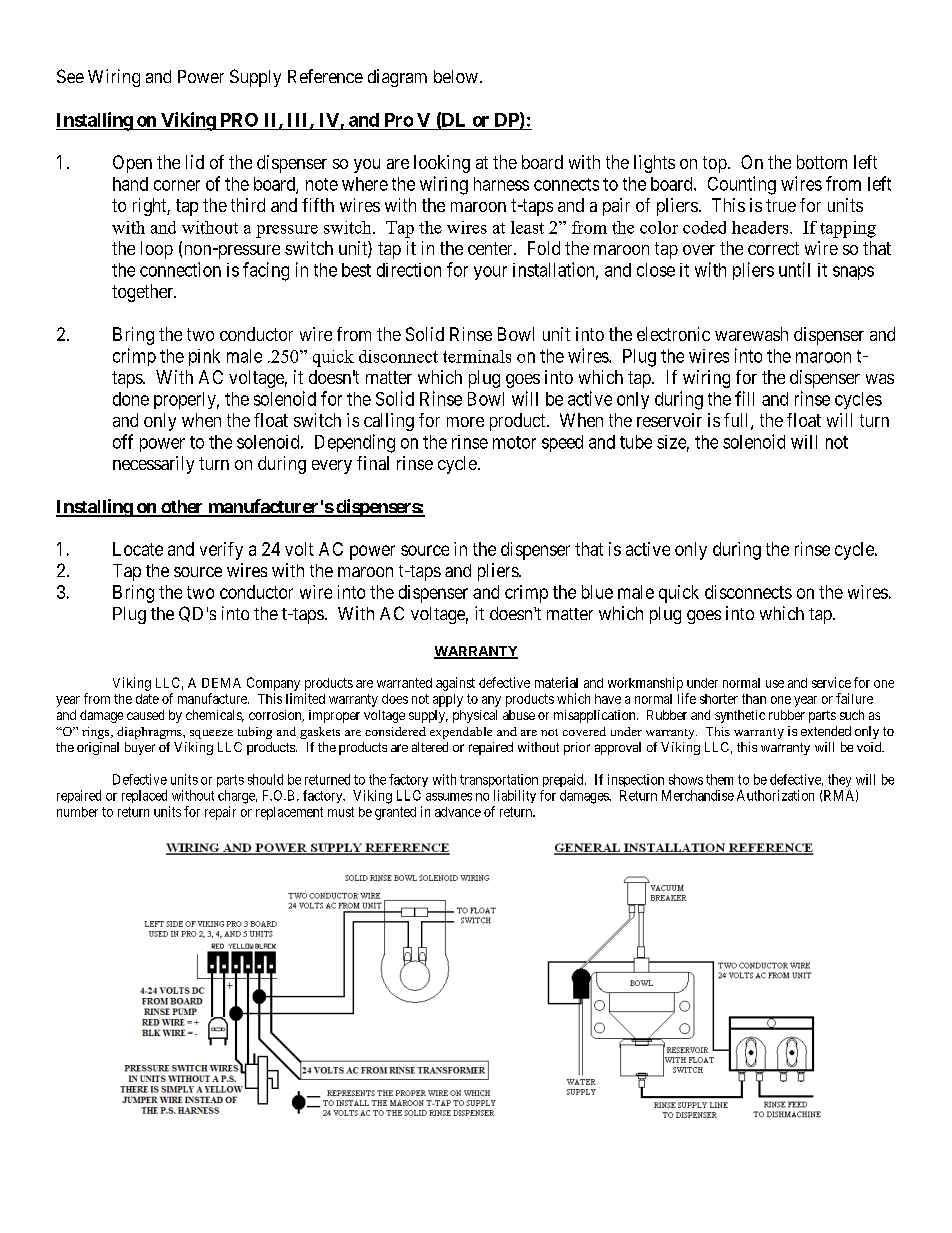  Describe the element at coordinates (831, 682) in the screenshot. I see `service` at that location.
